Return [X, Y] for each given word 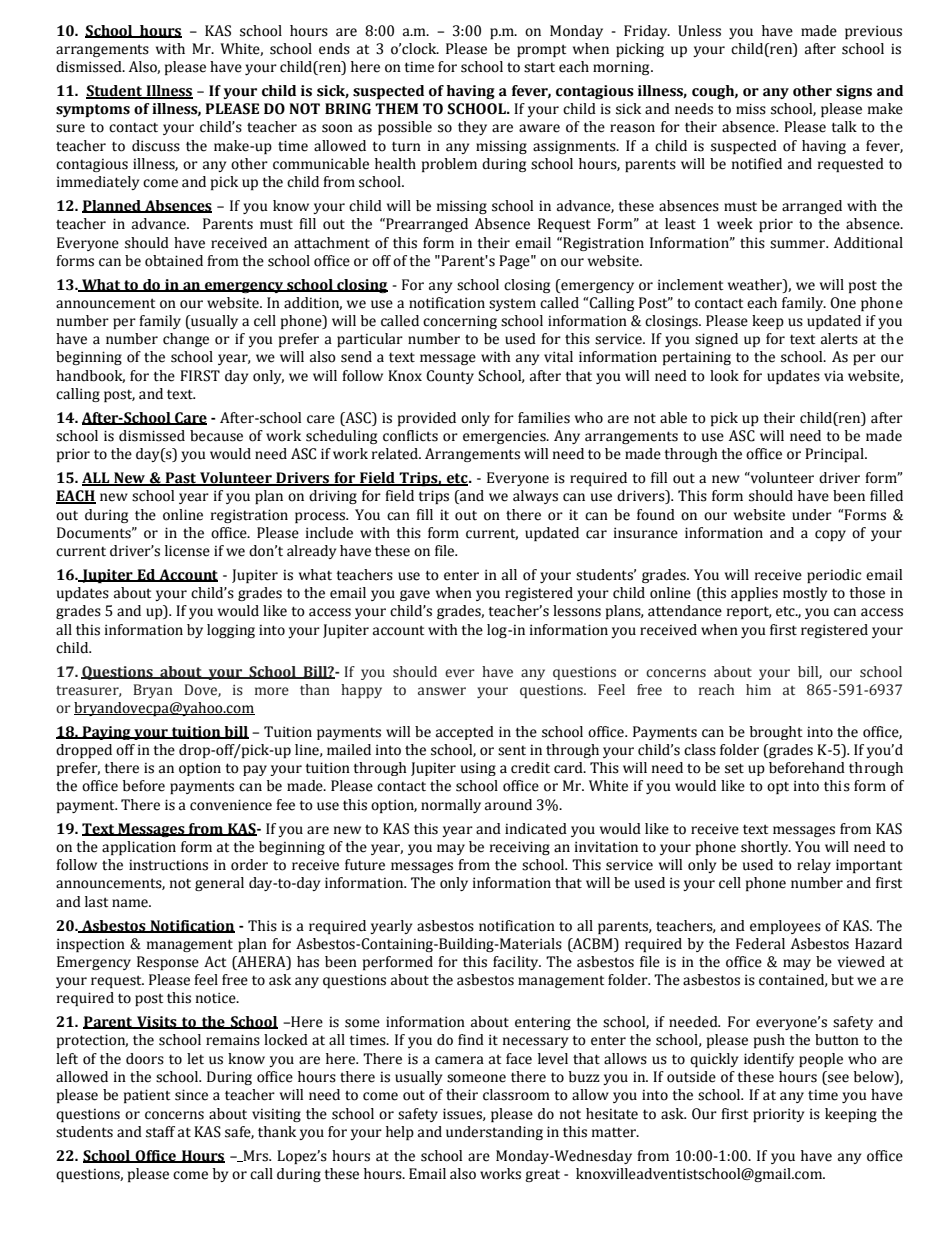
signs [854, 92]
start [539, 67]
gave [415, 595]
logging [231, 631]
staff [160, 1132]
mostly [805, 594]
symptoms [93, 110]
